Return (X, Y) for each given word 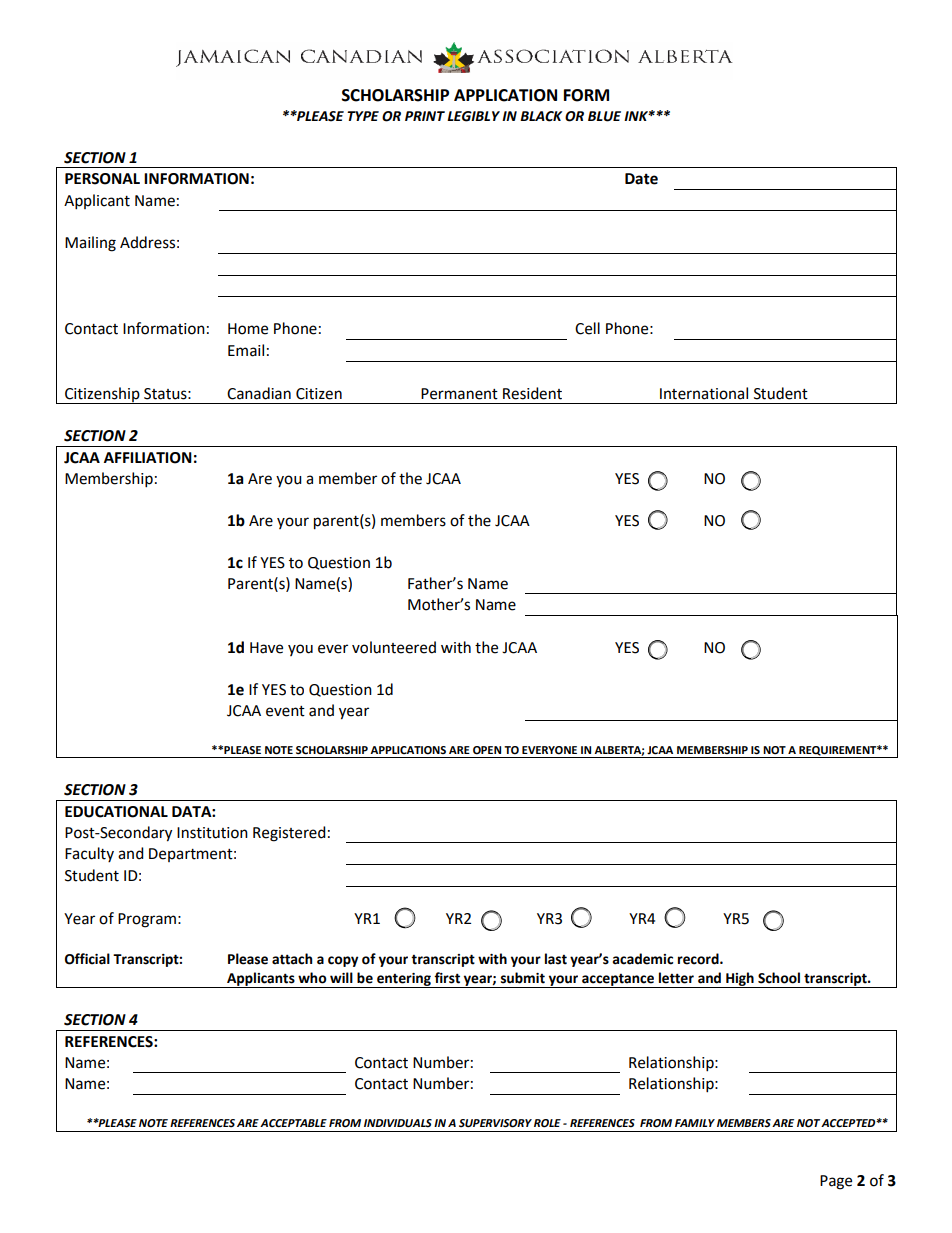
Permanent (459, 394)
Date (641, 179)
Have (266, 648)
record (699, 959)
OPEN (487, 750)
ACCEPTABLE (293, 1123)
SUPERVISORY (495, 1123)
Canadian (259, 393)
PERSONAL (102, 179)
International (704, 393)
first (447, 978)
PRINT (425, 116)
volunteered (394, 647)
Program (147, 920)
